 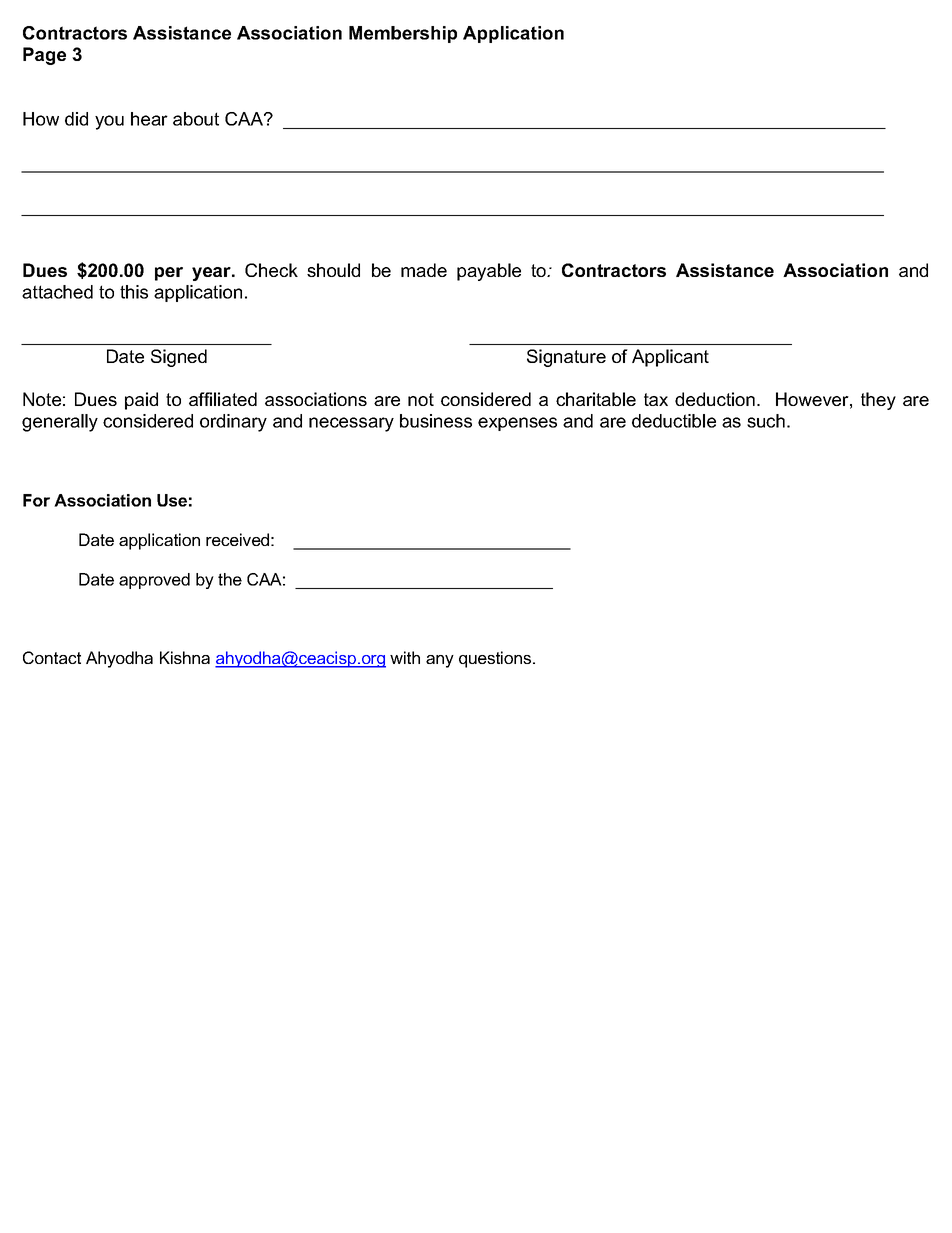 What do you see at coordinates (403, 34) in the document?
I see `Membership` at bounding box center [403, 34].
